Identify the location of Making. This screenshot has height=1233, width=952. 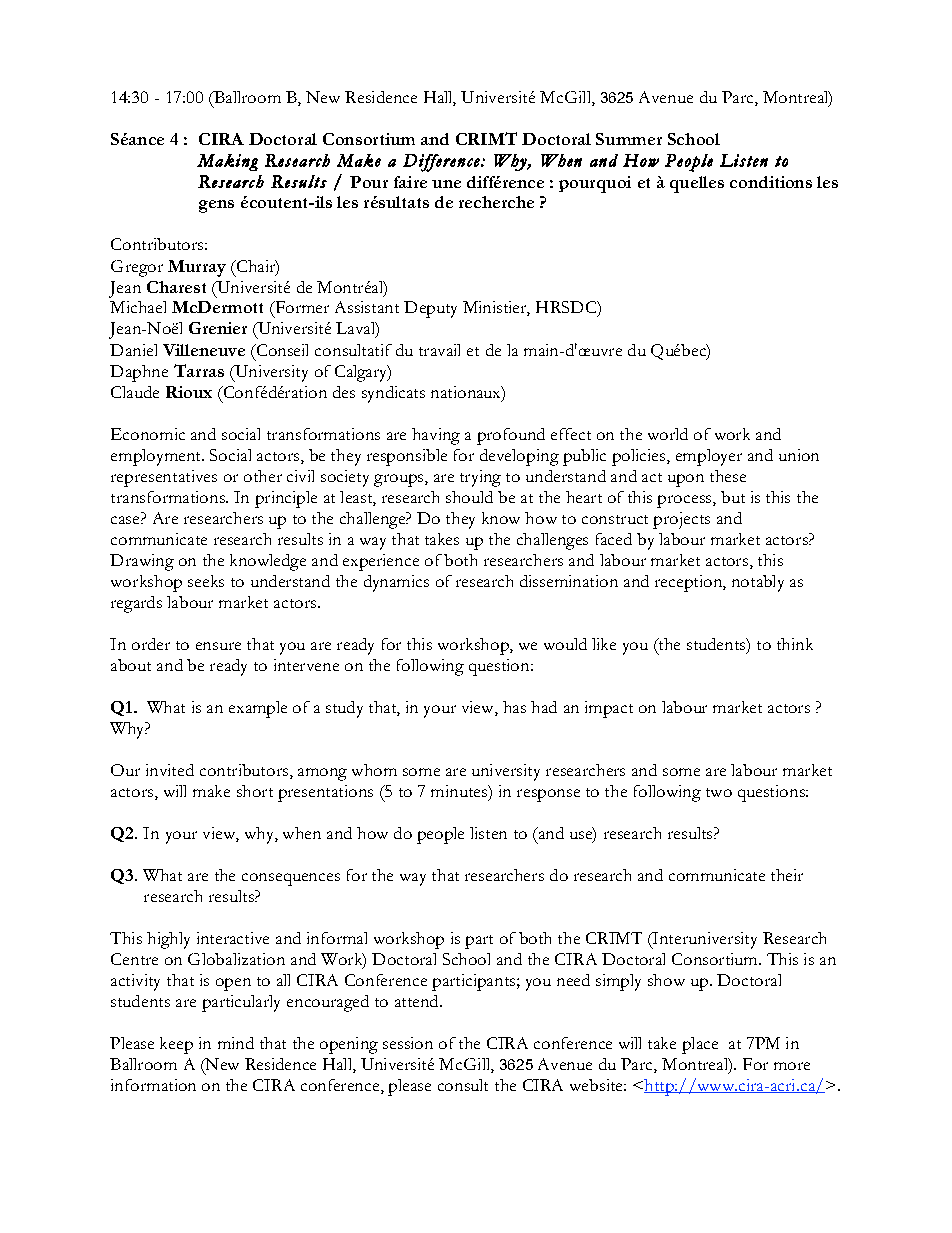
(227, 162).
